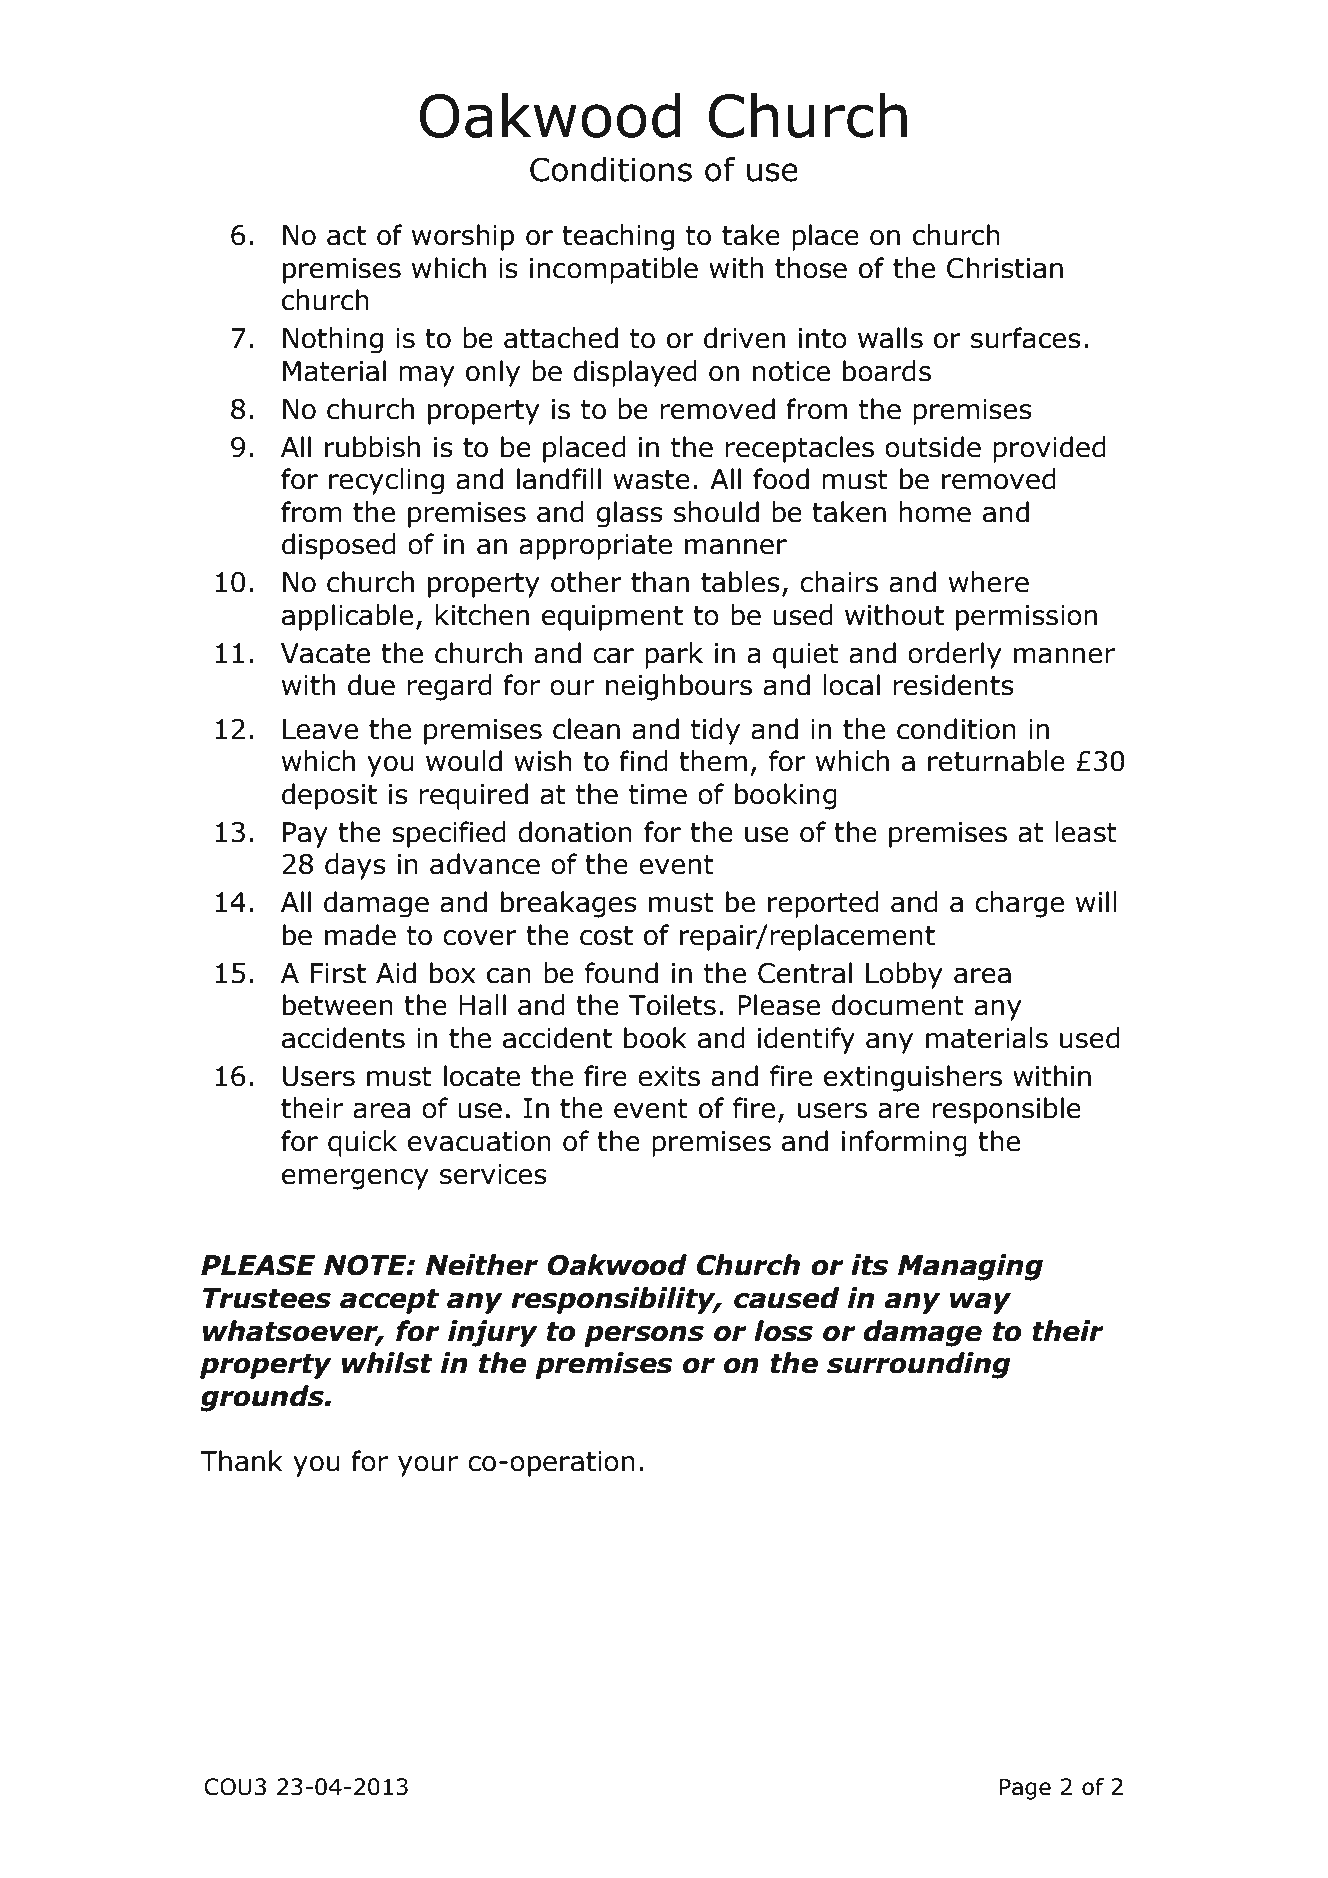 This document has width=1328, height=1878. Describe the element at coordinates (672, 1005) in the document. I see `Toilets` at that location.
